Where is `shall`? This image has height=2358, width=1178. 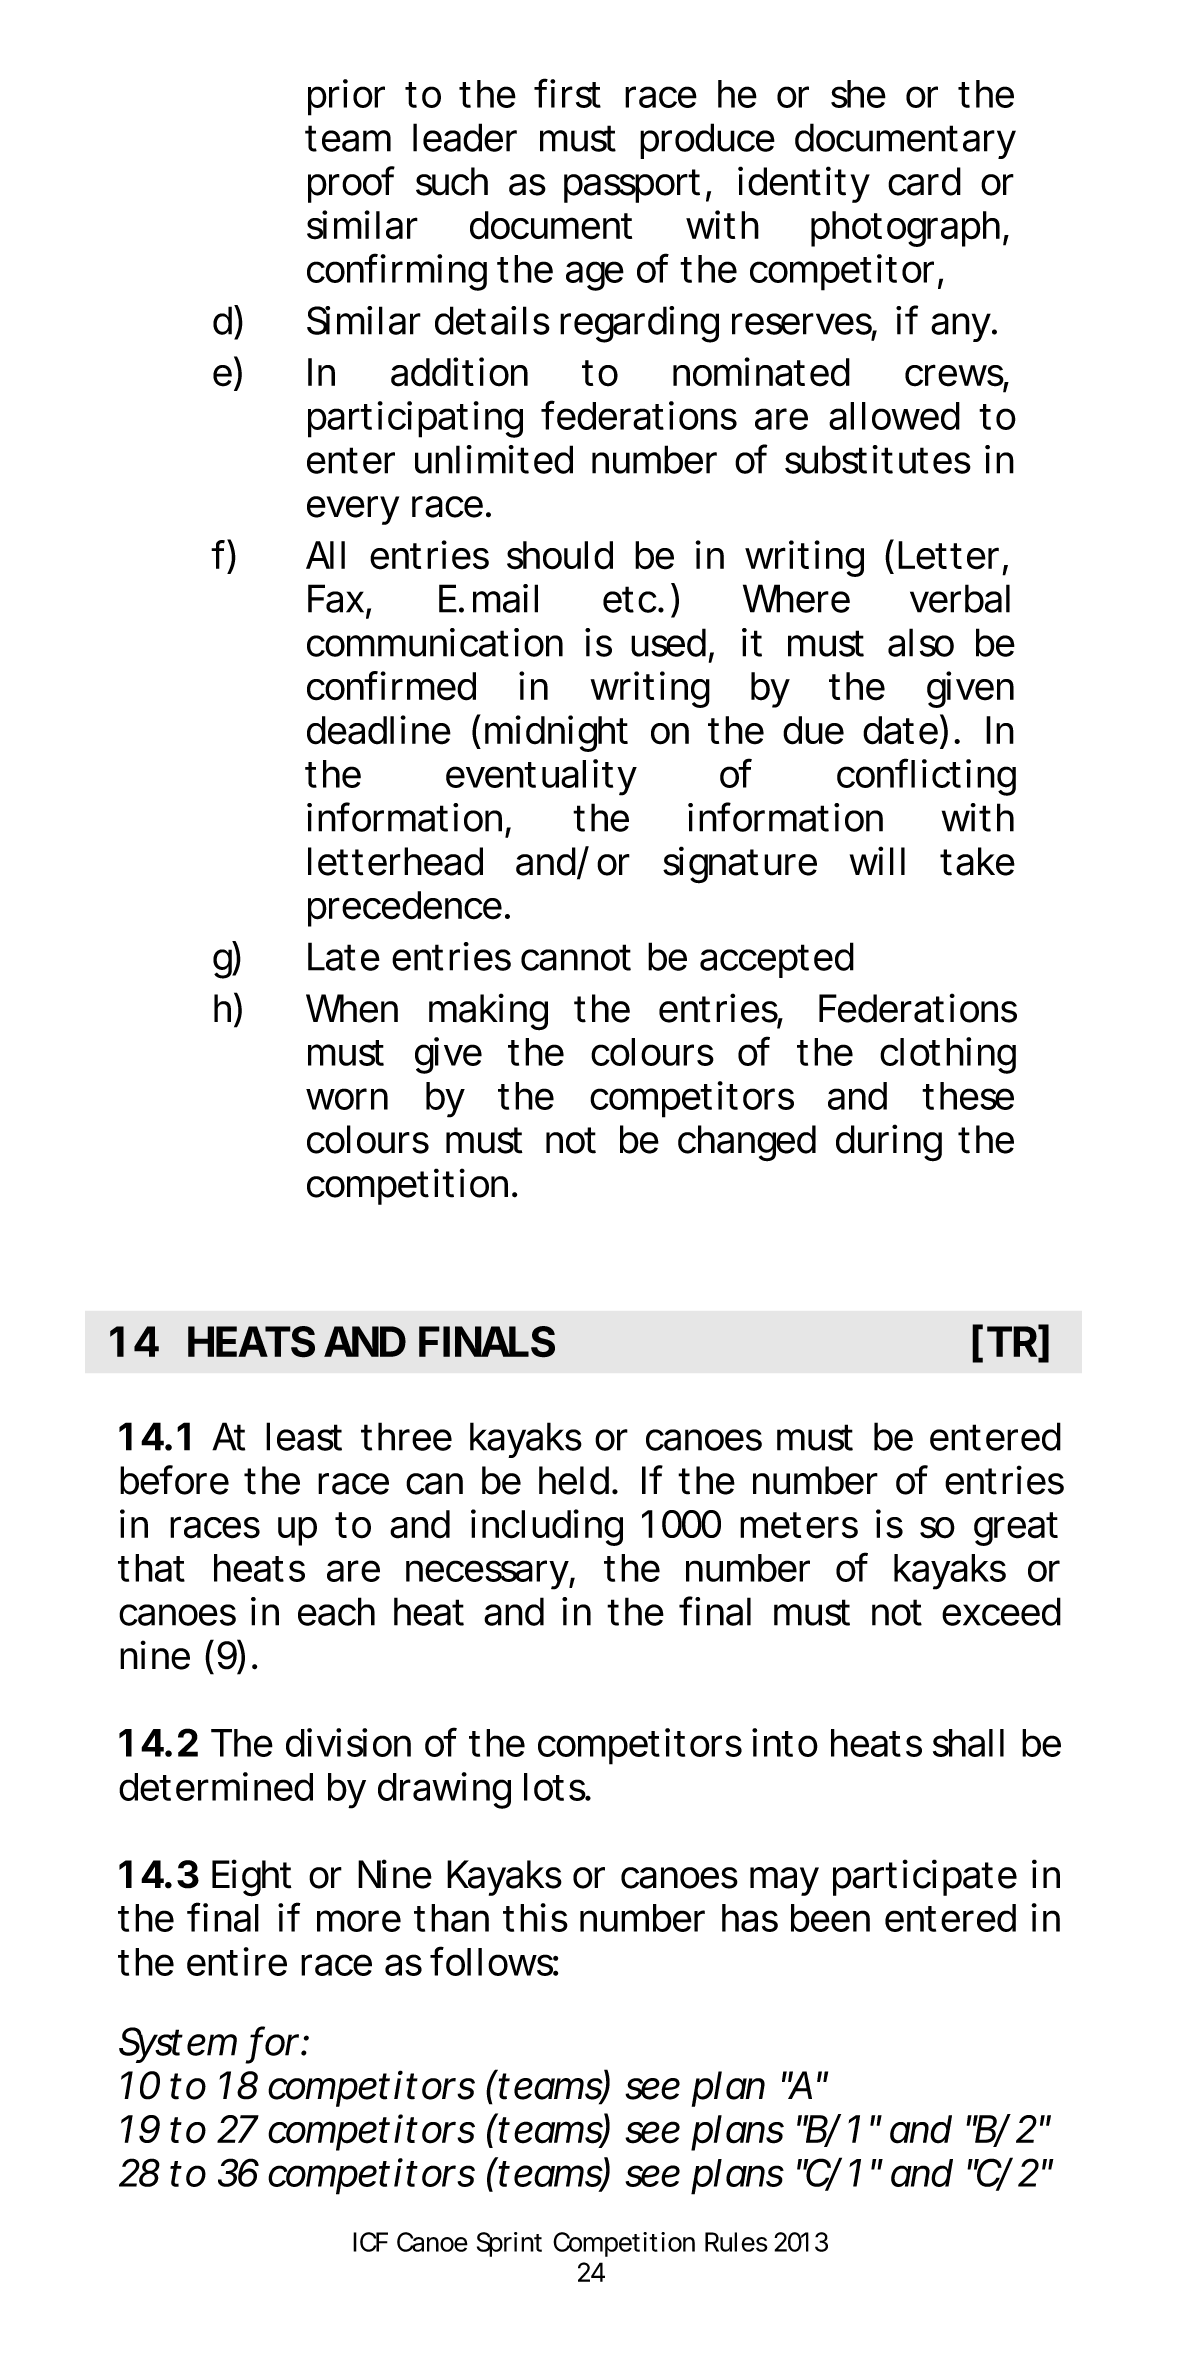 shall is located at coordinates (968, 1743).
